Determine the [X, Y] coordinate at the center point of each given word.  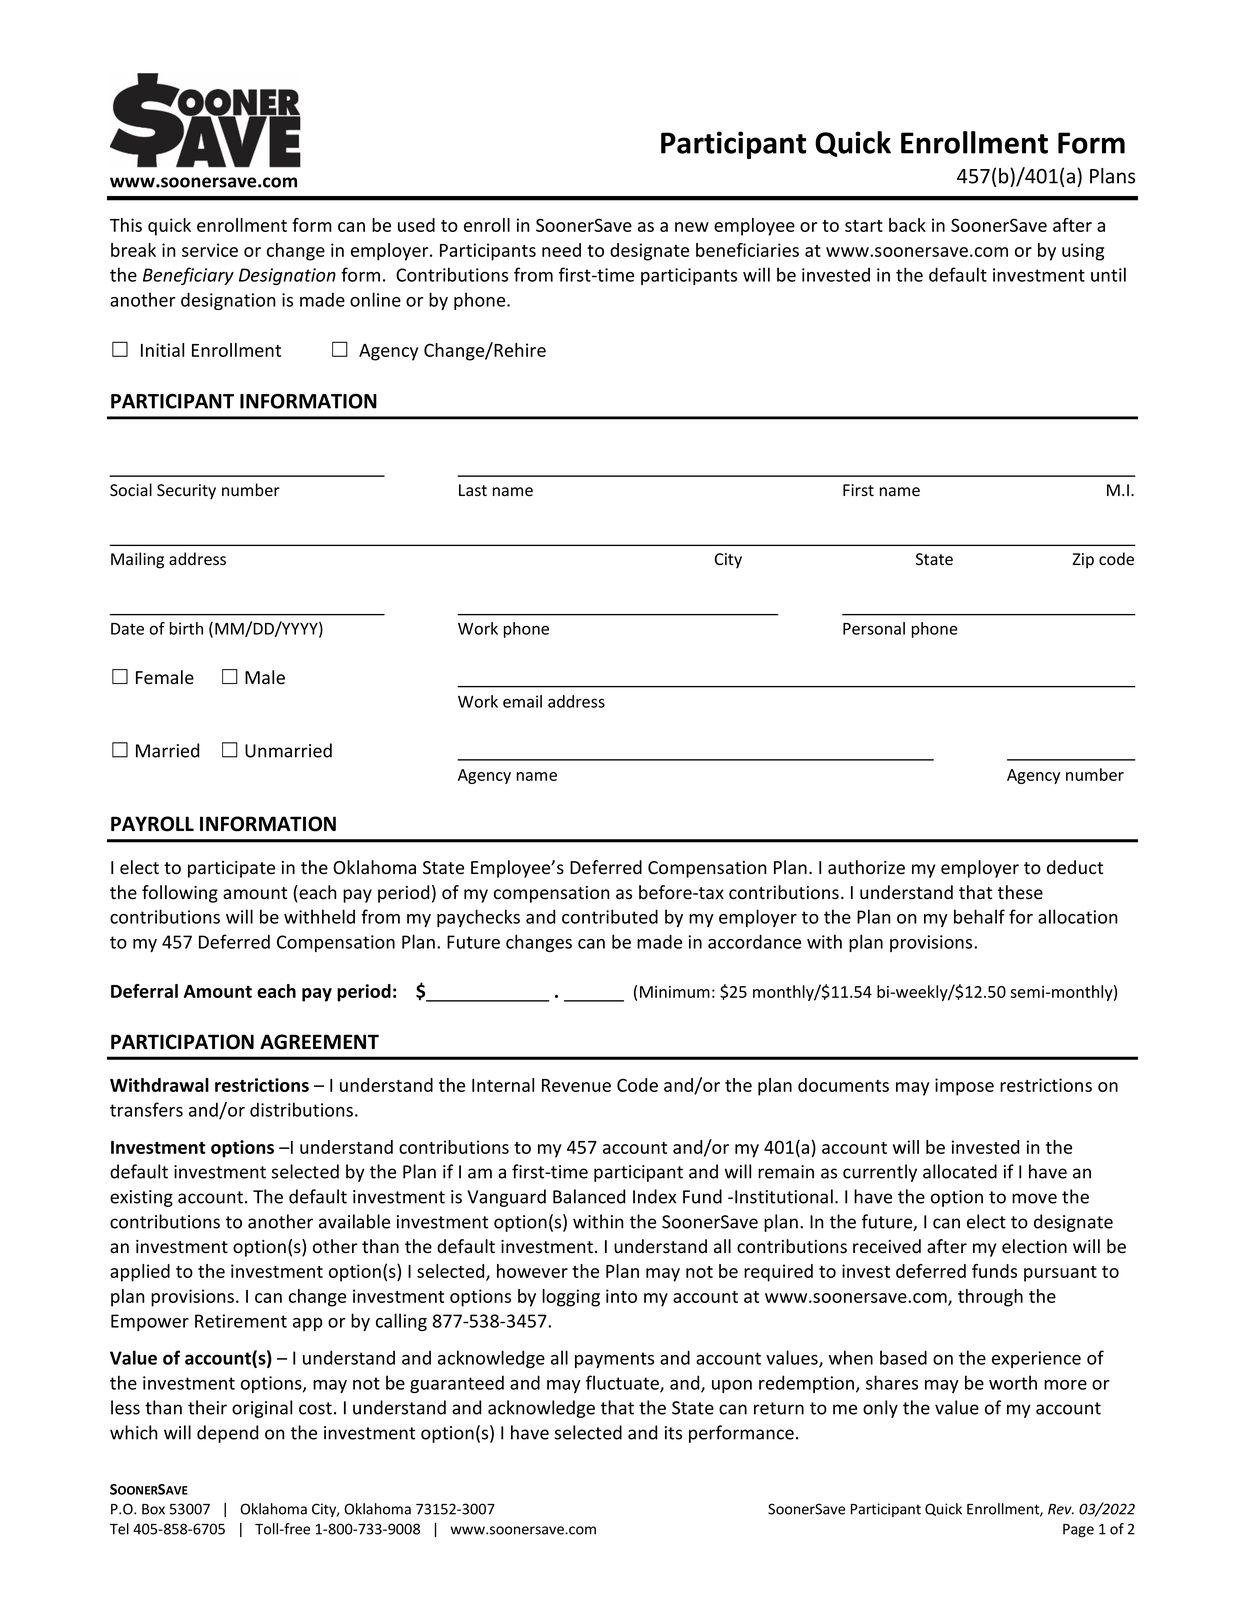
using [1083, 252]
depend [227, 1434]
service [210, 250]
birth [186, 628]
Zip [1083, 561]
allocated [960, 1171]
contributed [610, 916]
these [1020, 892]
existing [141, 1198]
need [561, 250]
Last [473, 490]
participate [231, 869]
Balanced [589, 1196]
